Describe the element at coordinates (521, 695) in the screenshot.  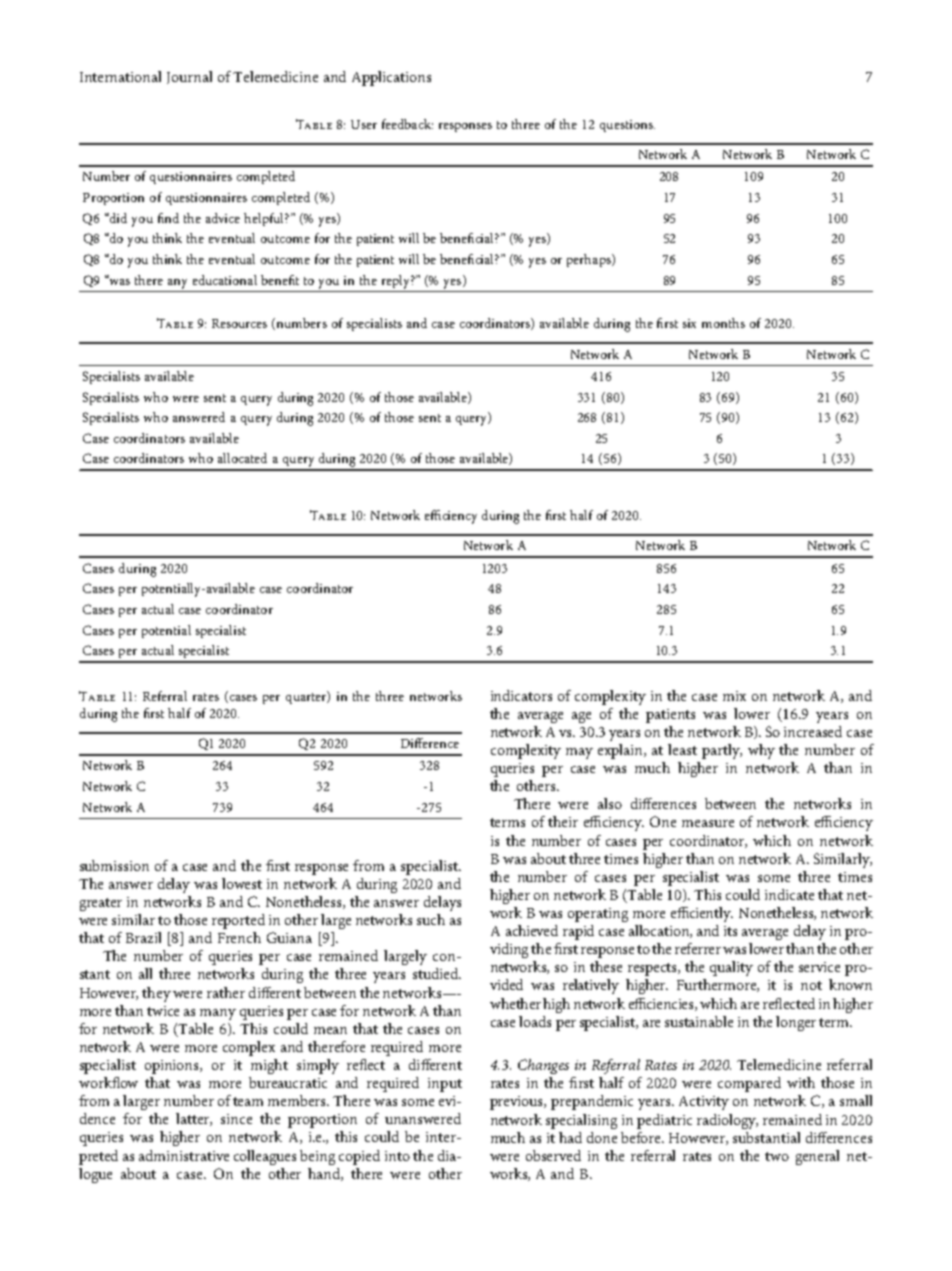
I see `indicators` at that location.
